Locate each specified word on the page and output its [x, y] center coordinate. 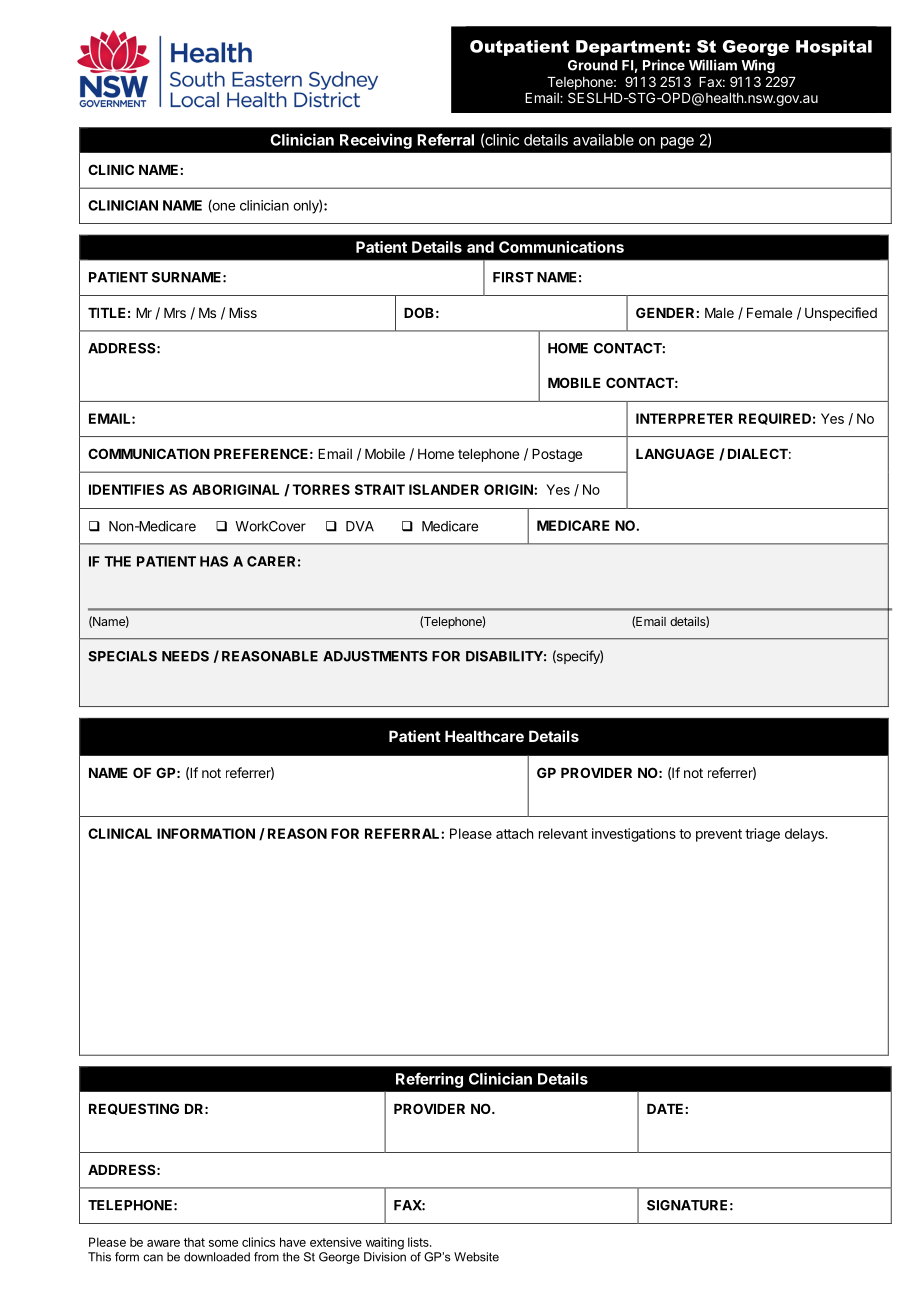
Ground [592, 65]
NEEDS [185, 656]
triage [762, 835]
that [194, 1242]
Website [476, 1257]
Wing [758, 66]
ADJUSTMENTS [375, 656]
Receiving [376, 141]
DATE [665, 1109]
